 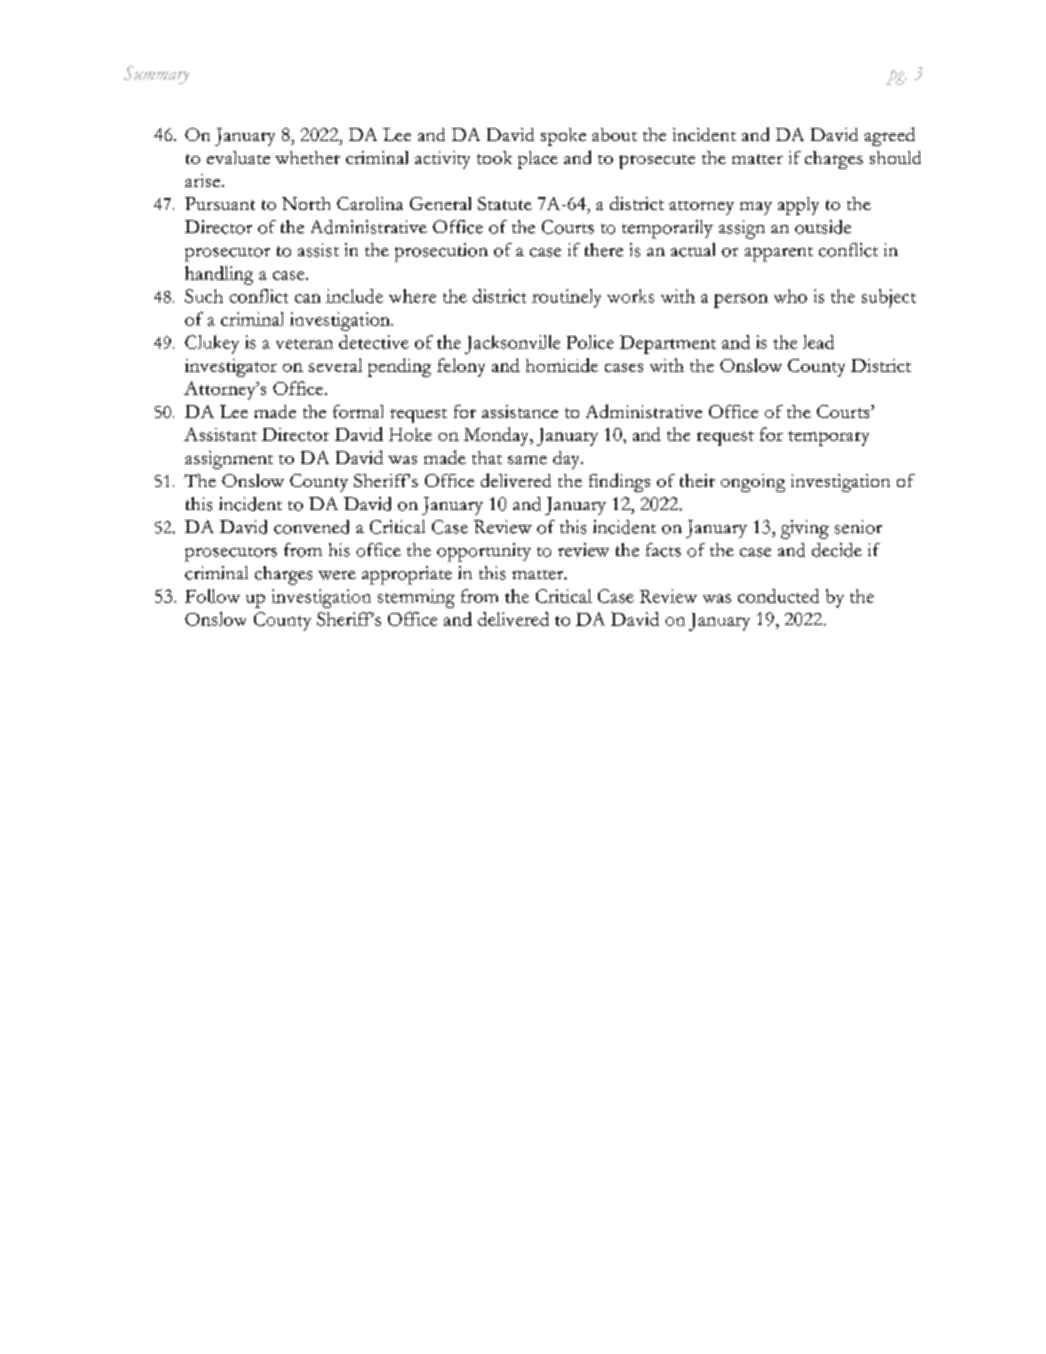 What do you see at coordinates (889, 136) in the page?
I see `agreed` at bounding box center [889, 136].
